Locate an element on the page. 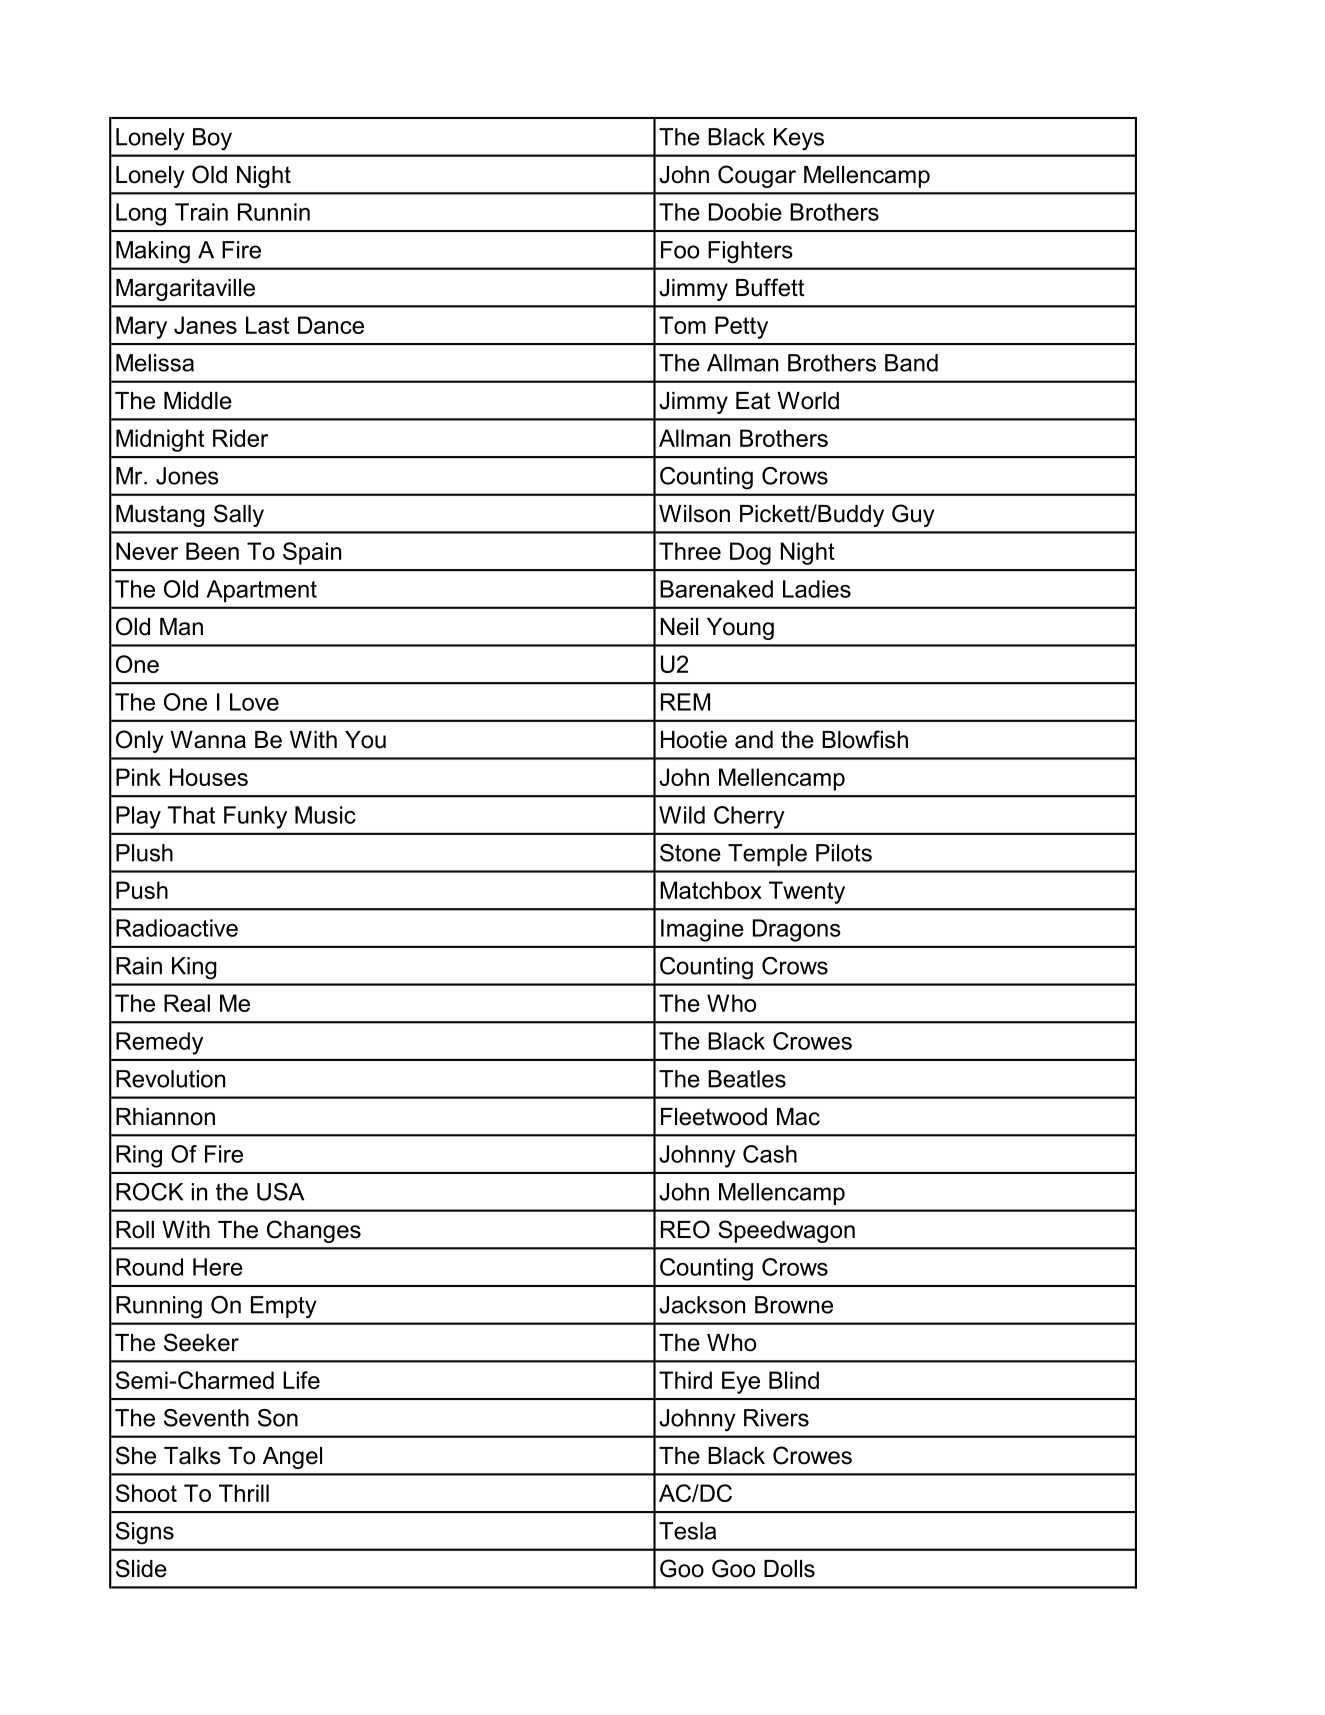 The height and width of the image is (1715, 1325). Cash is located at coordinates (770, 1154).
